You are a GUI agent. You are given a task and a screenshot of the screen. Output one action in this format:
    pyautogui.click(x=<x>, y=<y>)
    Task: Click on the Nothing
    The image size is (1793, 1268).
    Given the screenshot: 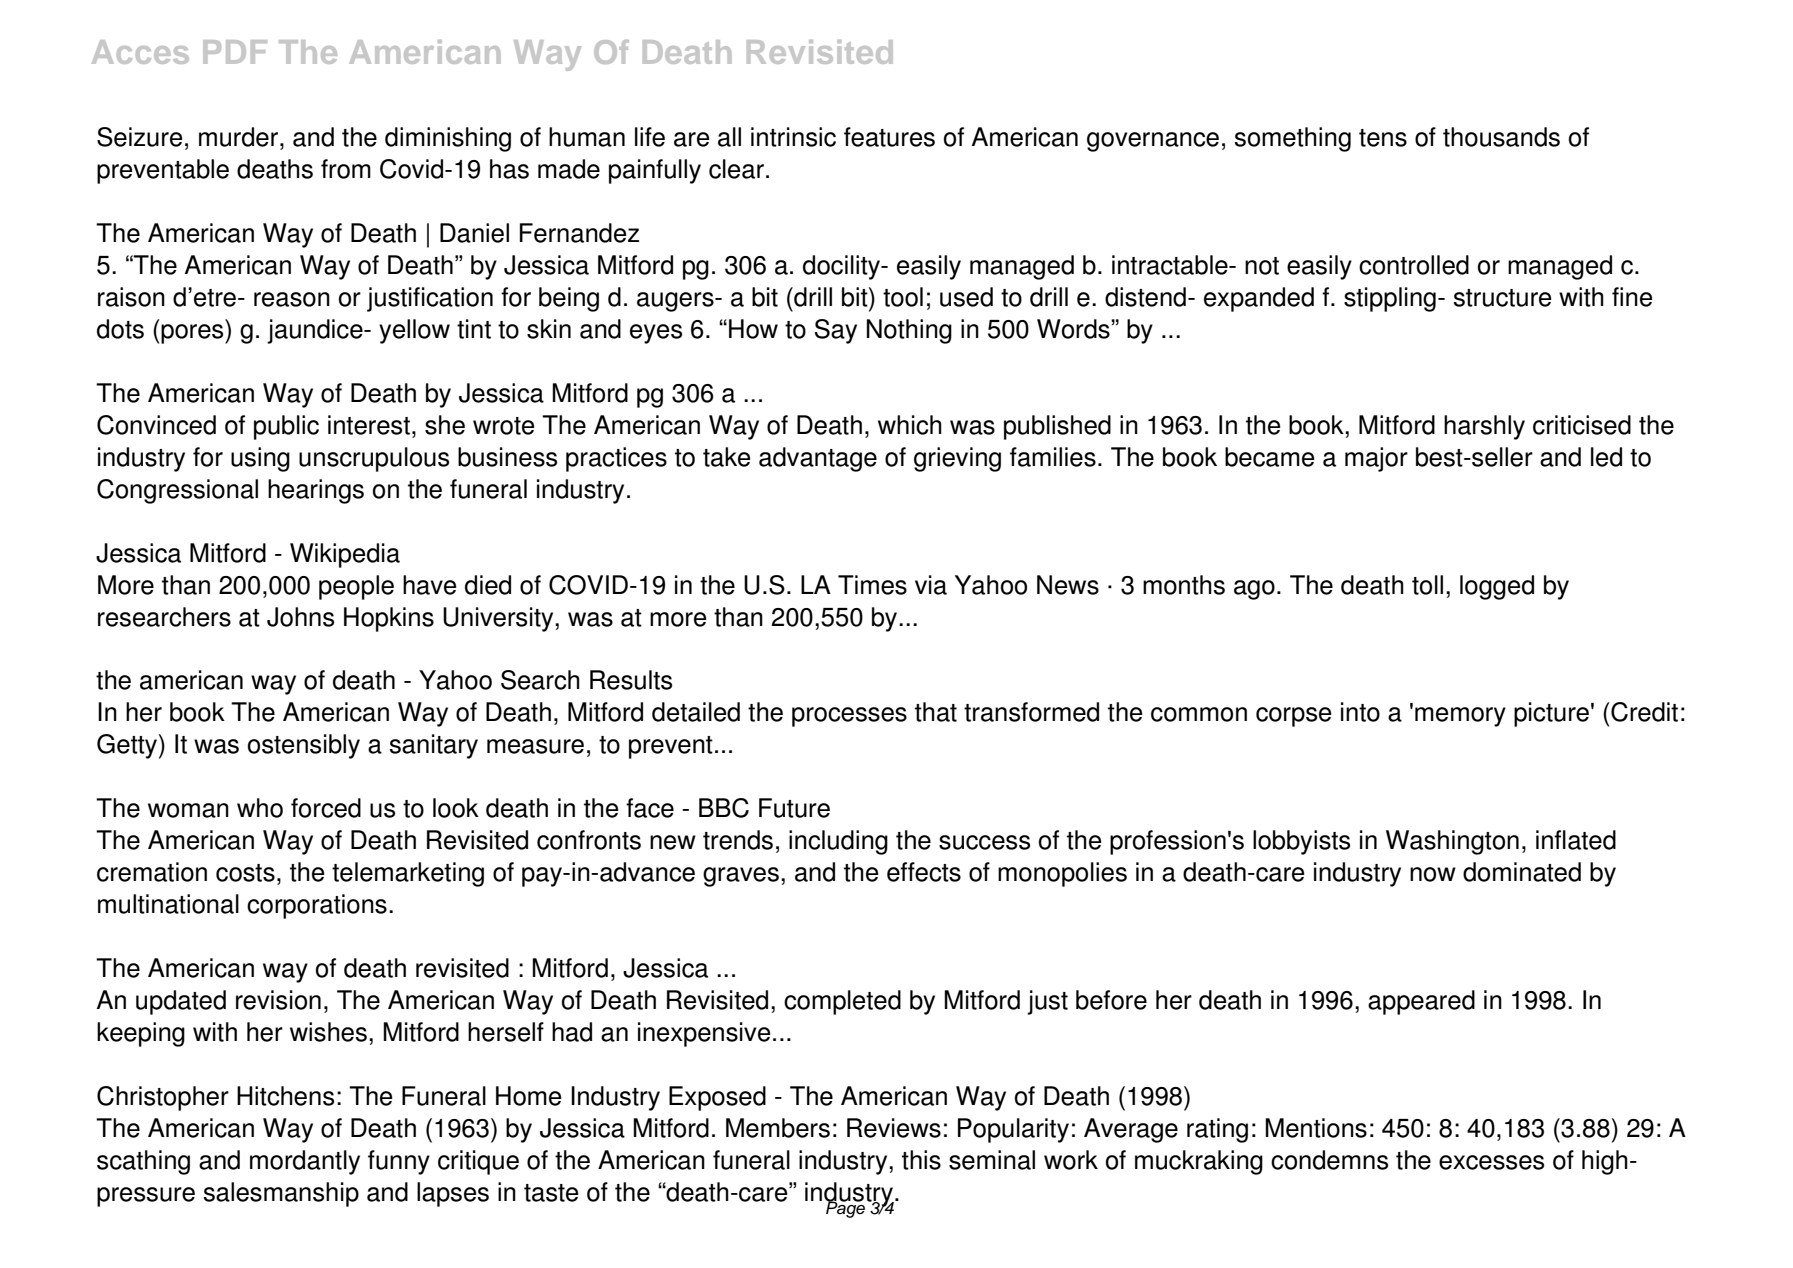 What is the action you would take?
    pyautogui.click(x=909, y=331)
